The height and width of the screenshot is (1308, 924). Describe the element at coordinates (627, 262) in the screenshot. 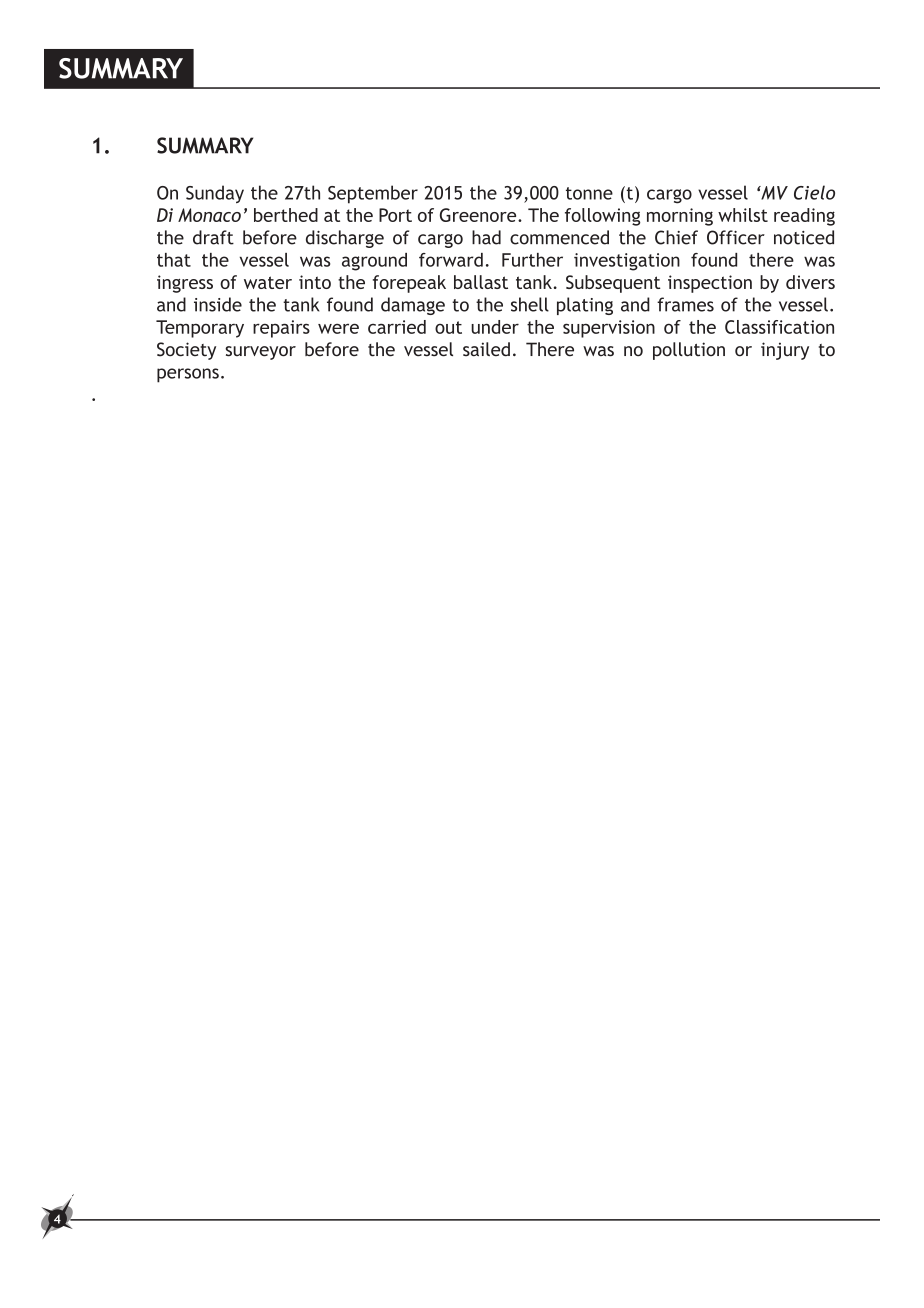

I see `investigation` at that location.
